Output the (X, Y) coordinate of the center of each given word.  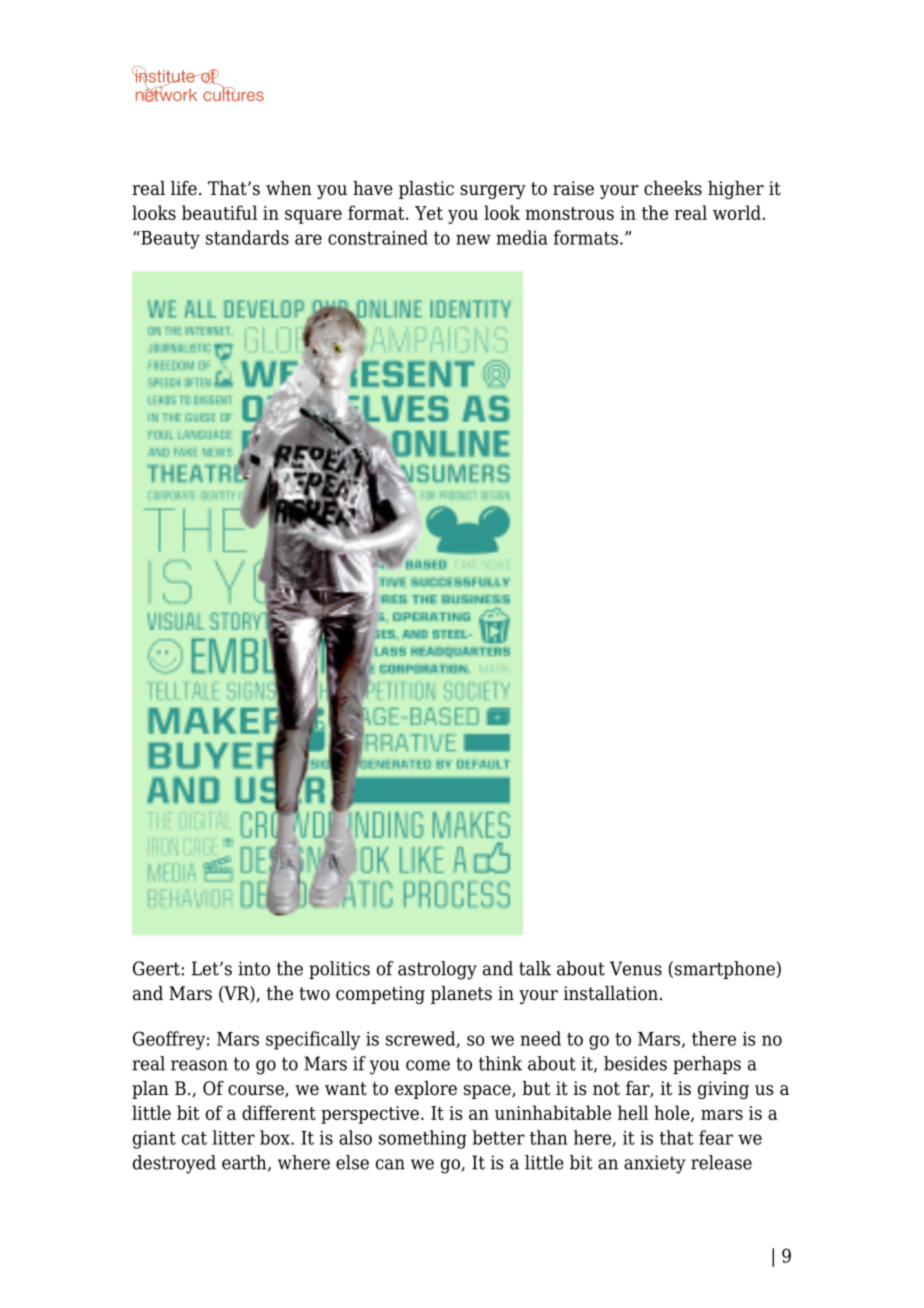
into (254, 968)
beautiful (219, 212)
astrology (437, 970)
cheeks (673, 188)
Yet (429, 213)
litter (234, 1137)
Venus (636, 968)
